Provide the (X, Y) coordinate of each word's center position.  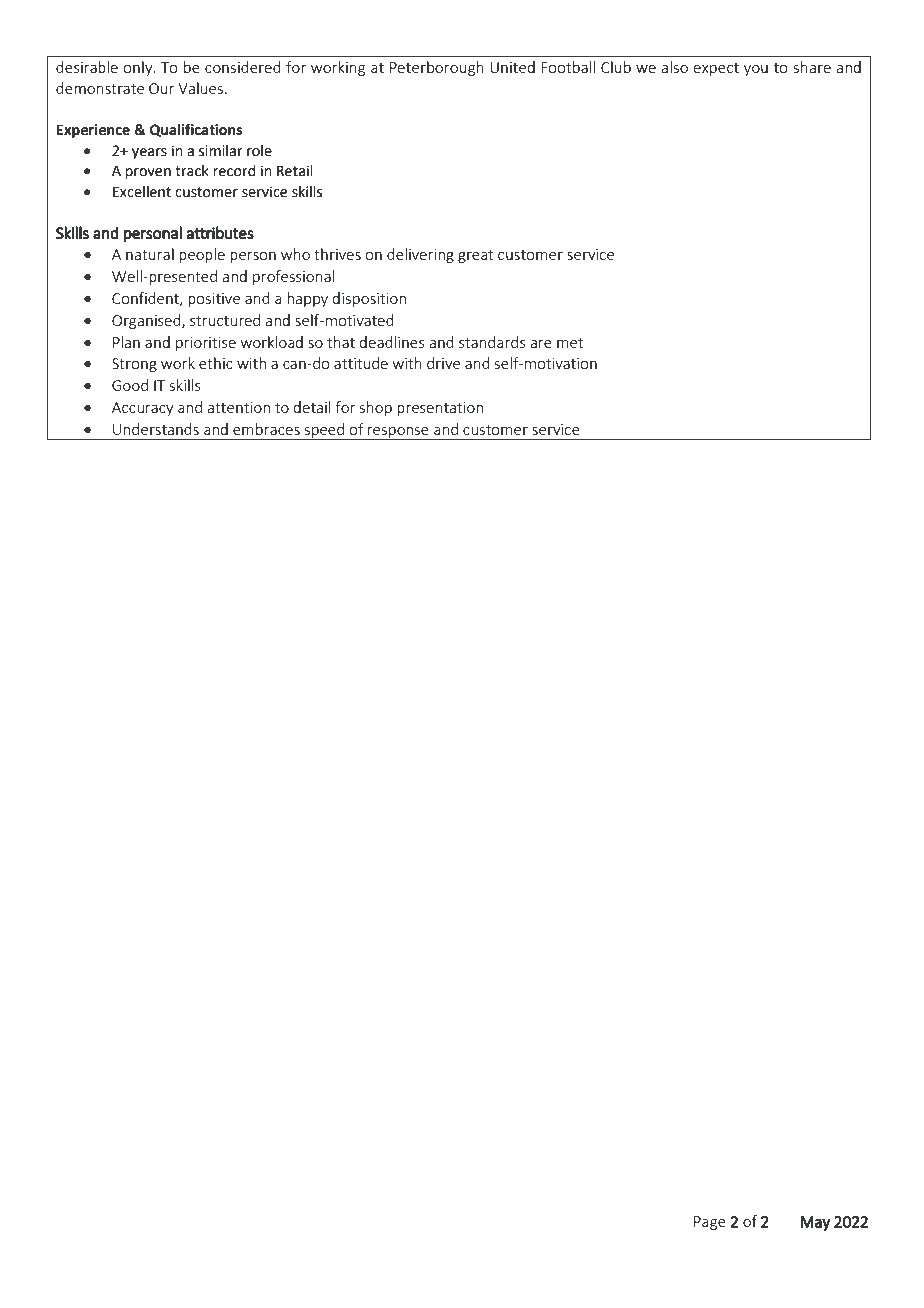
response (398, 433)
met (570, 343)
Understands (156, 429)
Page (710, 1223)
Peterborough (437, 68)
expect (716, 69)
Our (162, 88)
